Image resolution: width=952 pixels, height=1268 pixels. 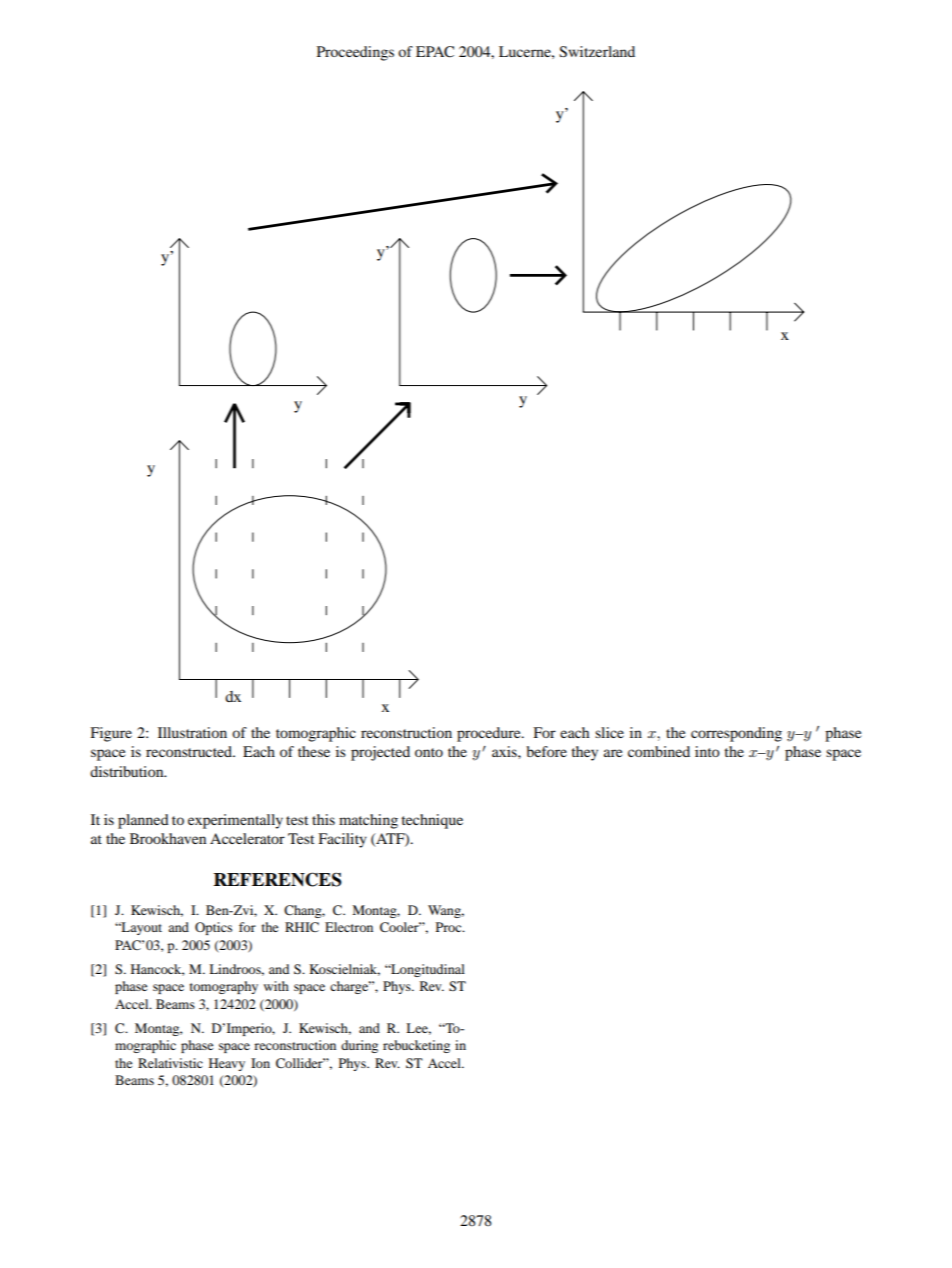 I want to click on combined, so click(x=659, y=751).
